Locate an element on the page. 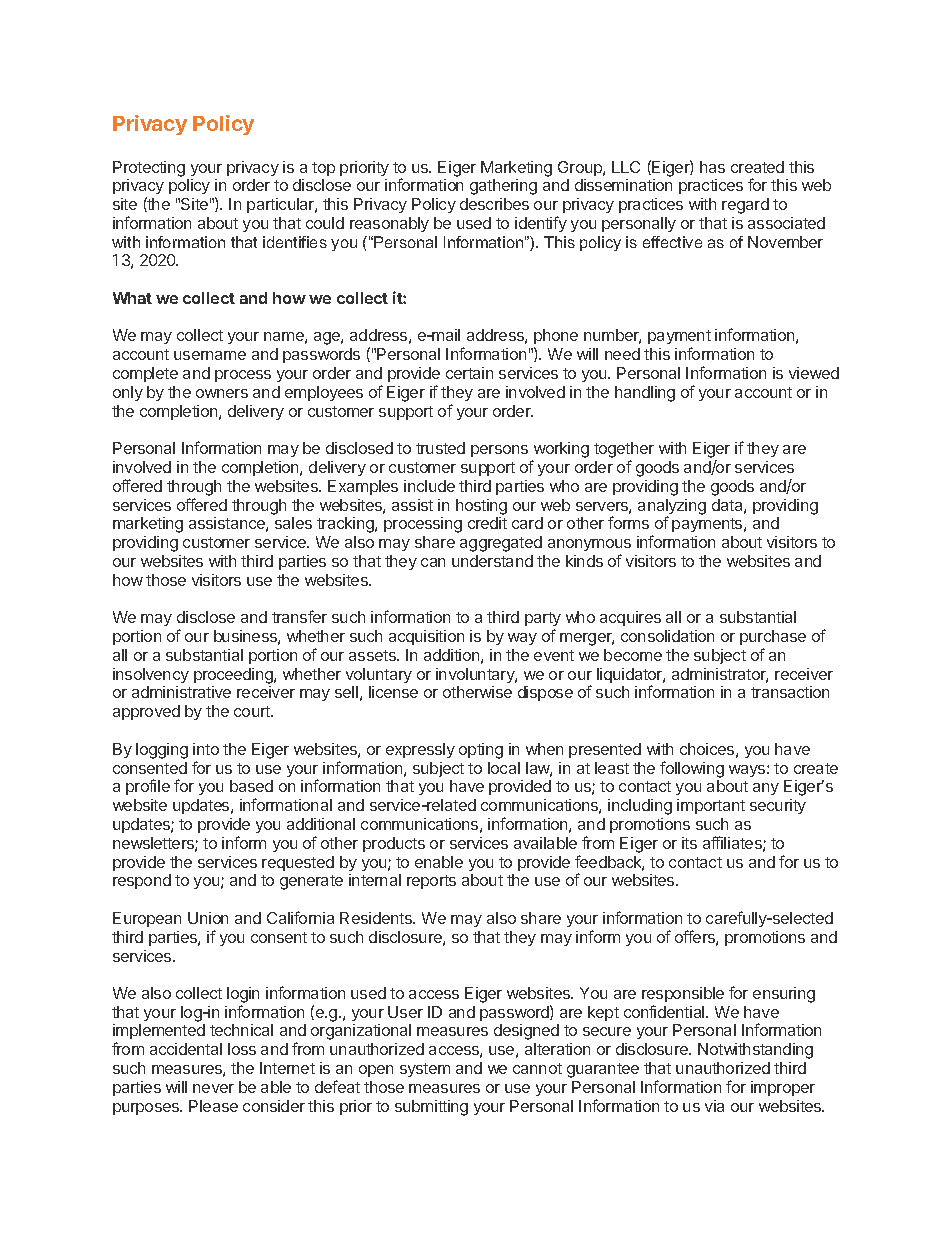 The width and height of the image is (952, 1233). local is located at coordinates (504, 768).
